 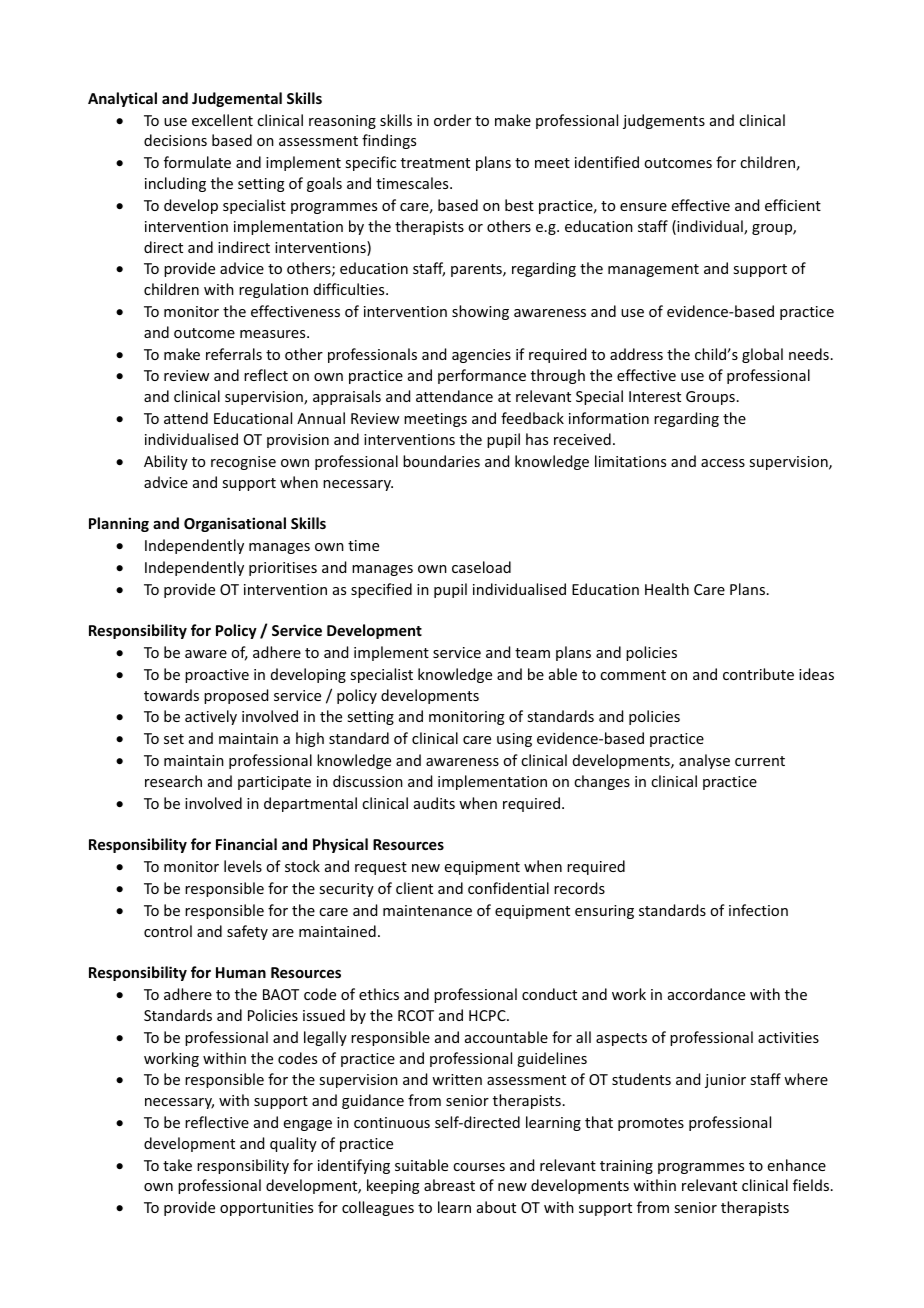 I want to click on Ability, so click(x=166, y=462).
